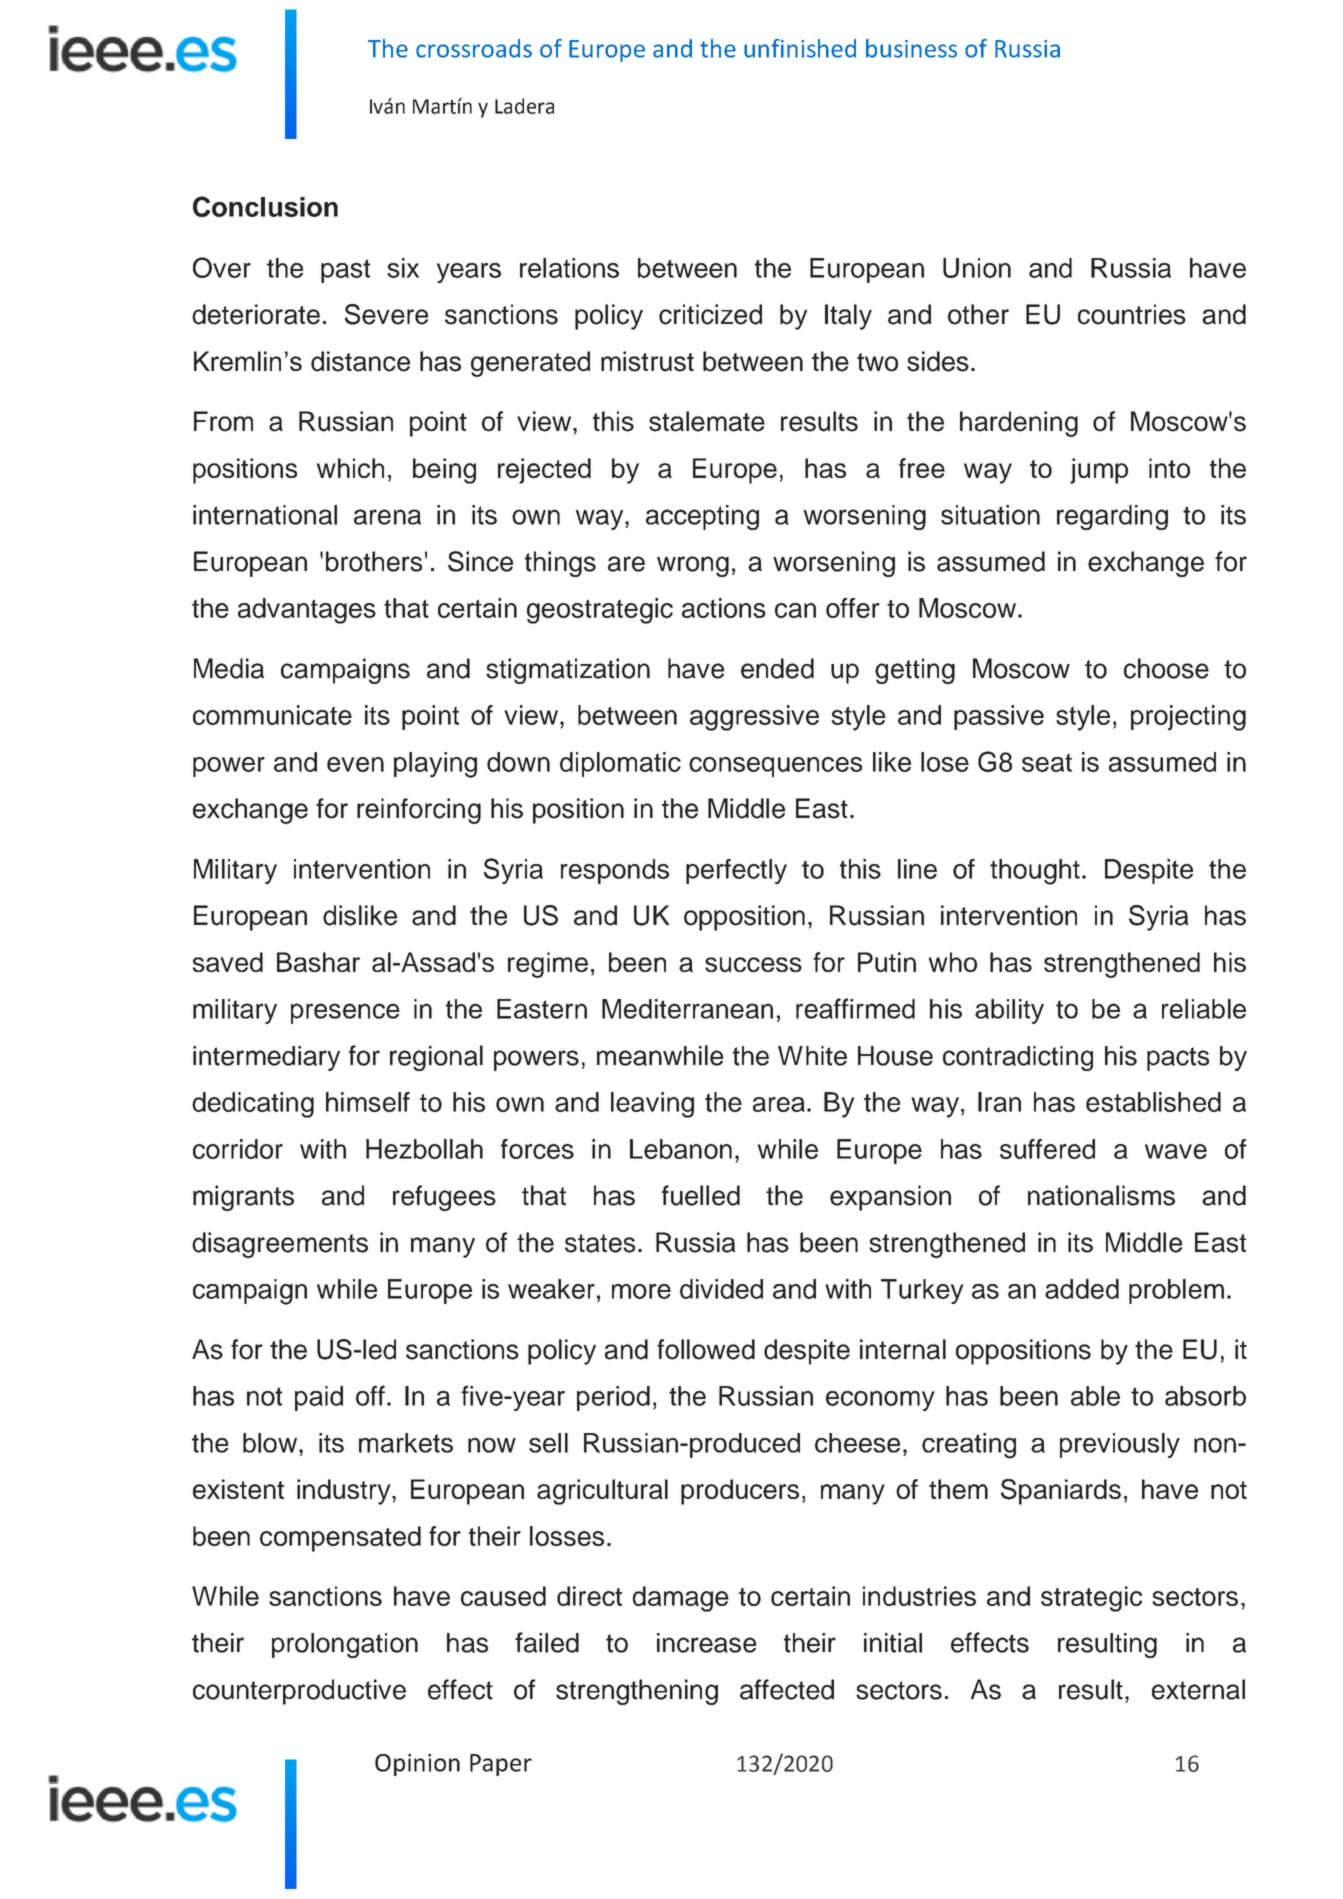  Describe the element at coordinates (265, 206) in the image. I see `Conclusion` at that location.
